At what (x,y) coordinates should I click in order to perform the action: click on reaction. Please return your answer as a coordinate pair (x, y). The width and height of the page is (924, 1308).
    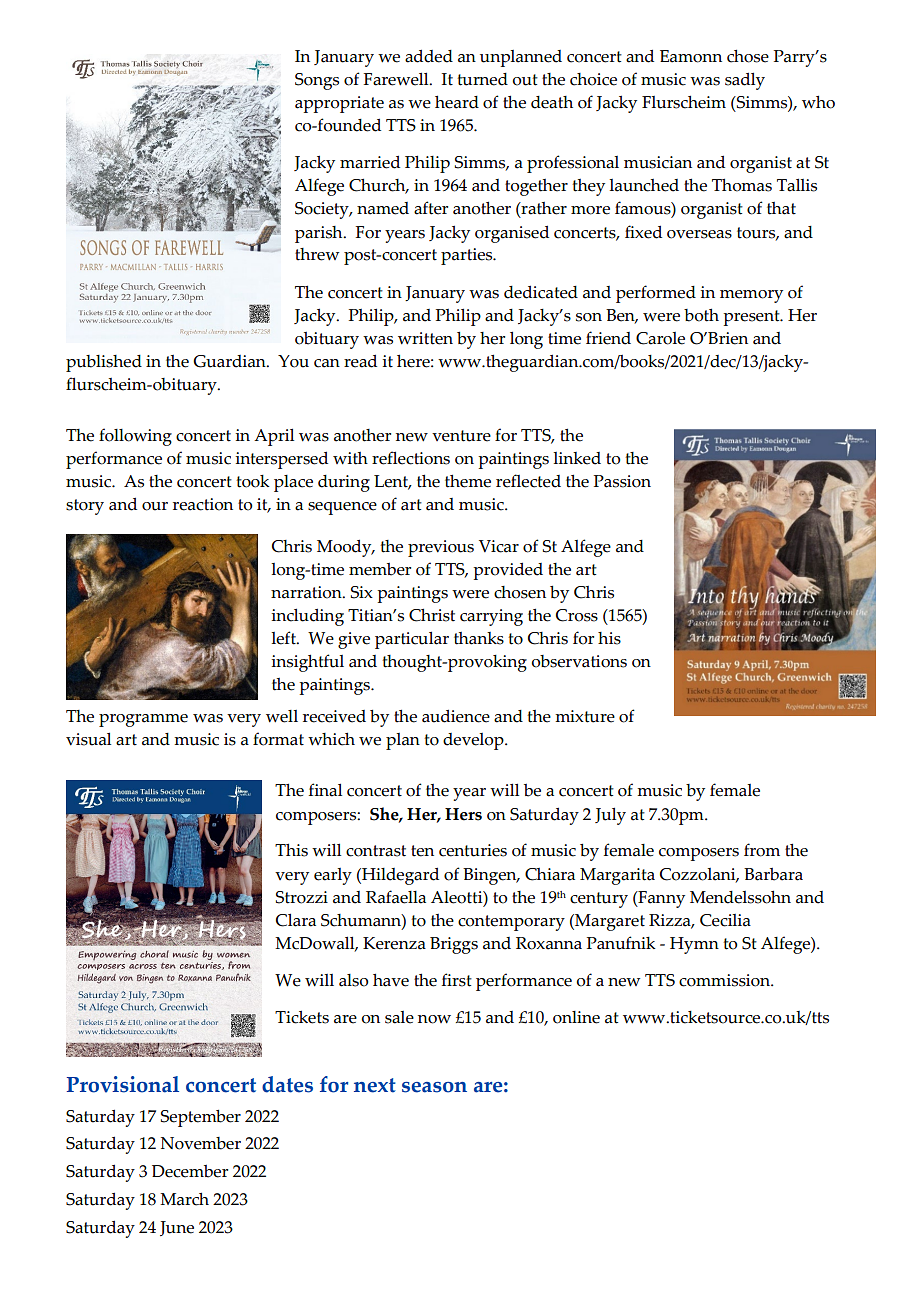
    Looking at the image, I should click on (203, 504).
